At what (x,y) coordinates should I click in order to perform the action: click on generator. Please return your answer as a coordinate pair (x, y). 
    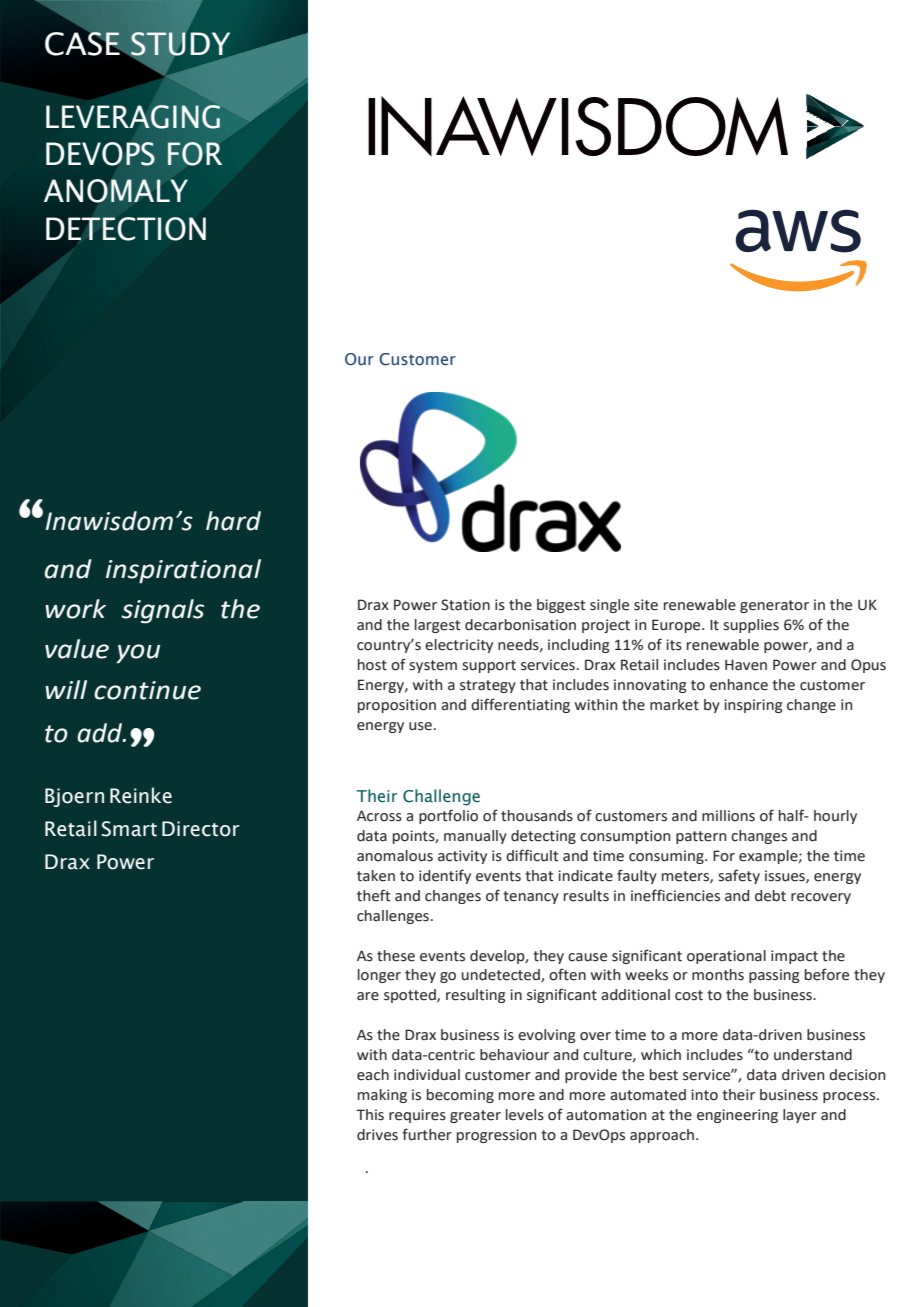
    Looking at the image, I should click on (774, 606).
